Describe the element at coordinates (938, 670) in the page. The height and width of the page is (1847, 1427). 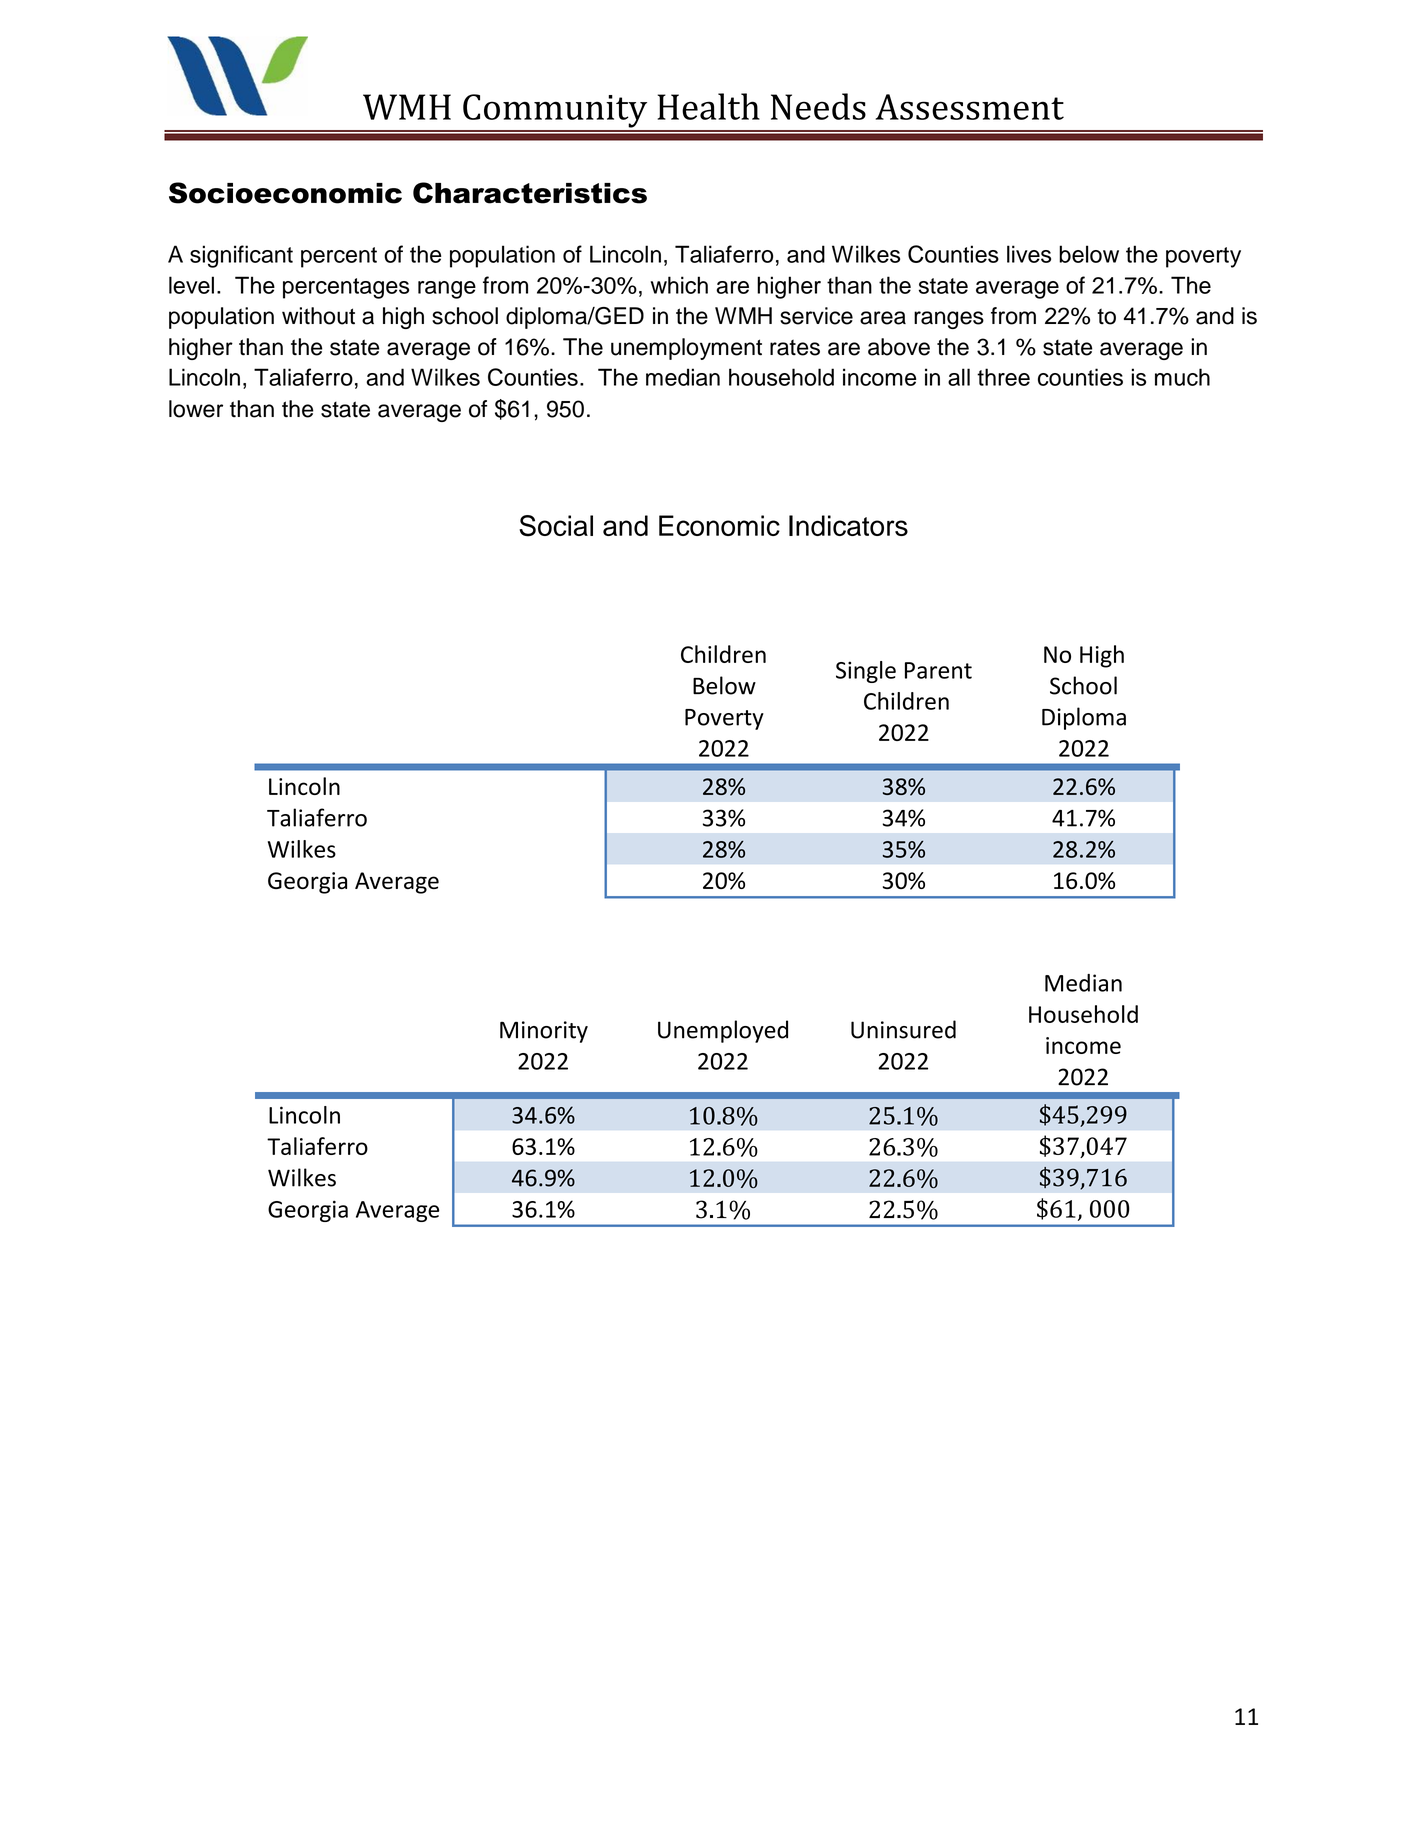
I see `Parent` at that location.
